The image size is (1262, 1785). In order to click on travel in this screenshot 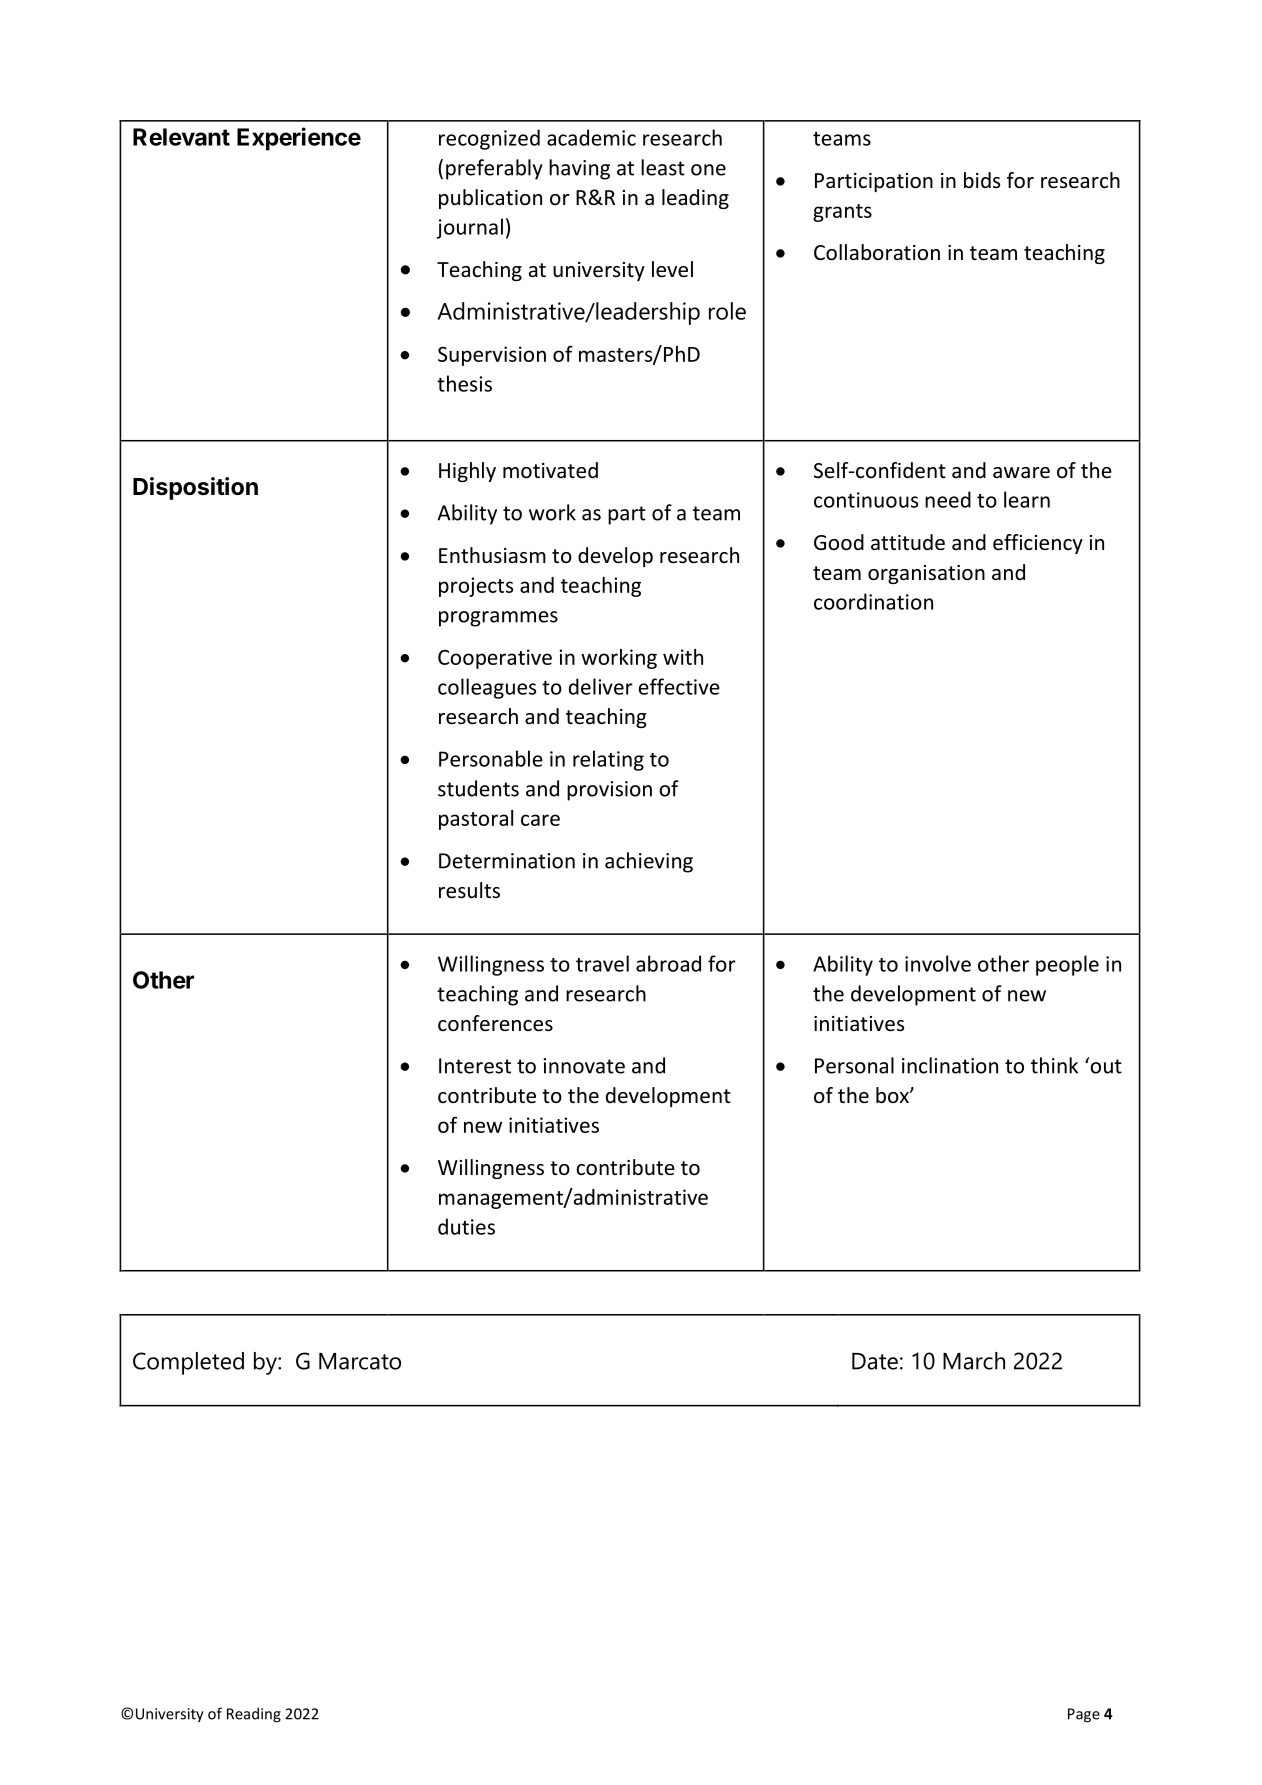, I will do `click(602, 963)`.
